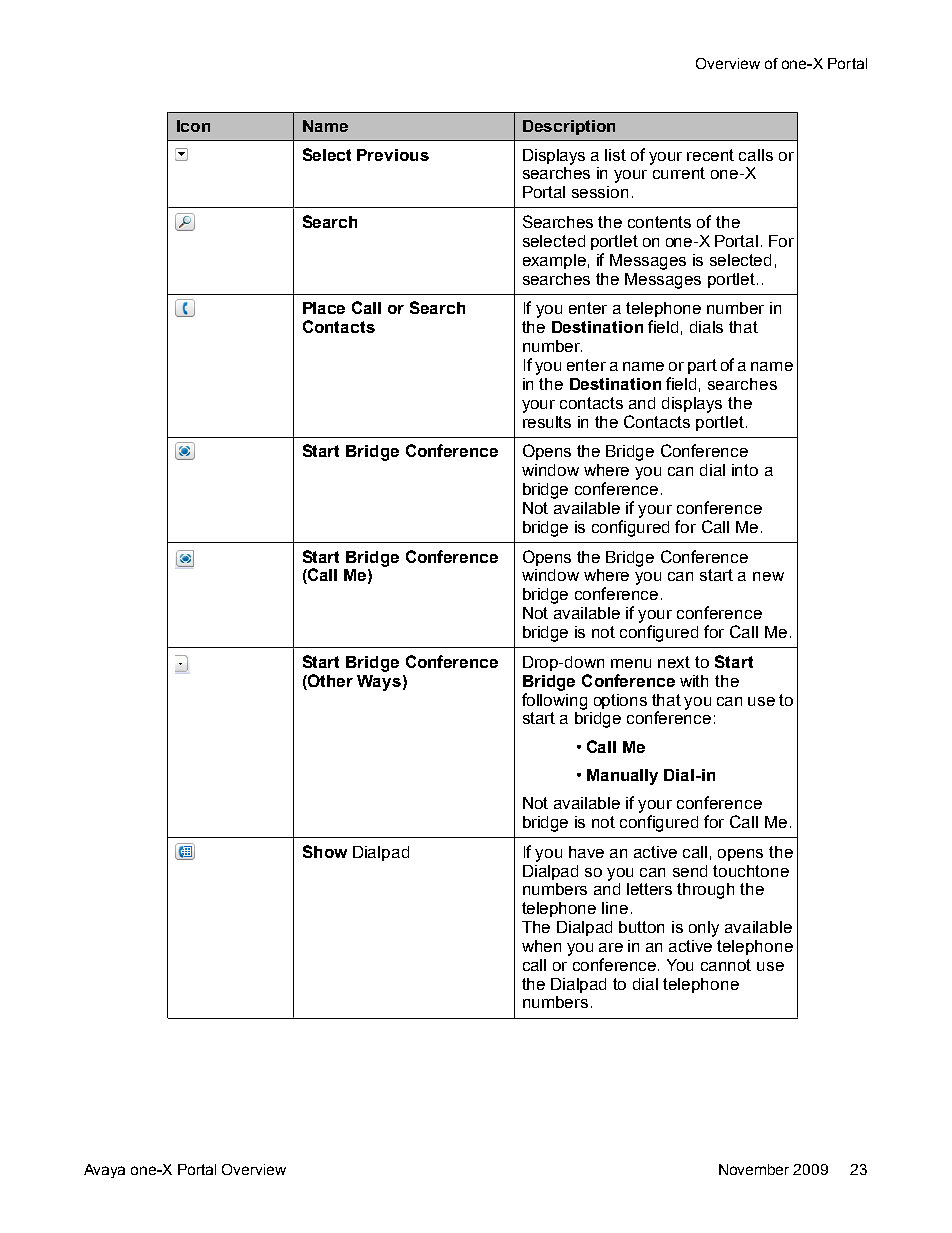 Image resolution: width=952 pixels, height=1233 pixels. I want to click on Avaya, so click(104, 1171).
